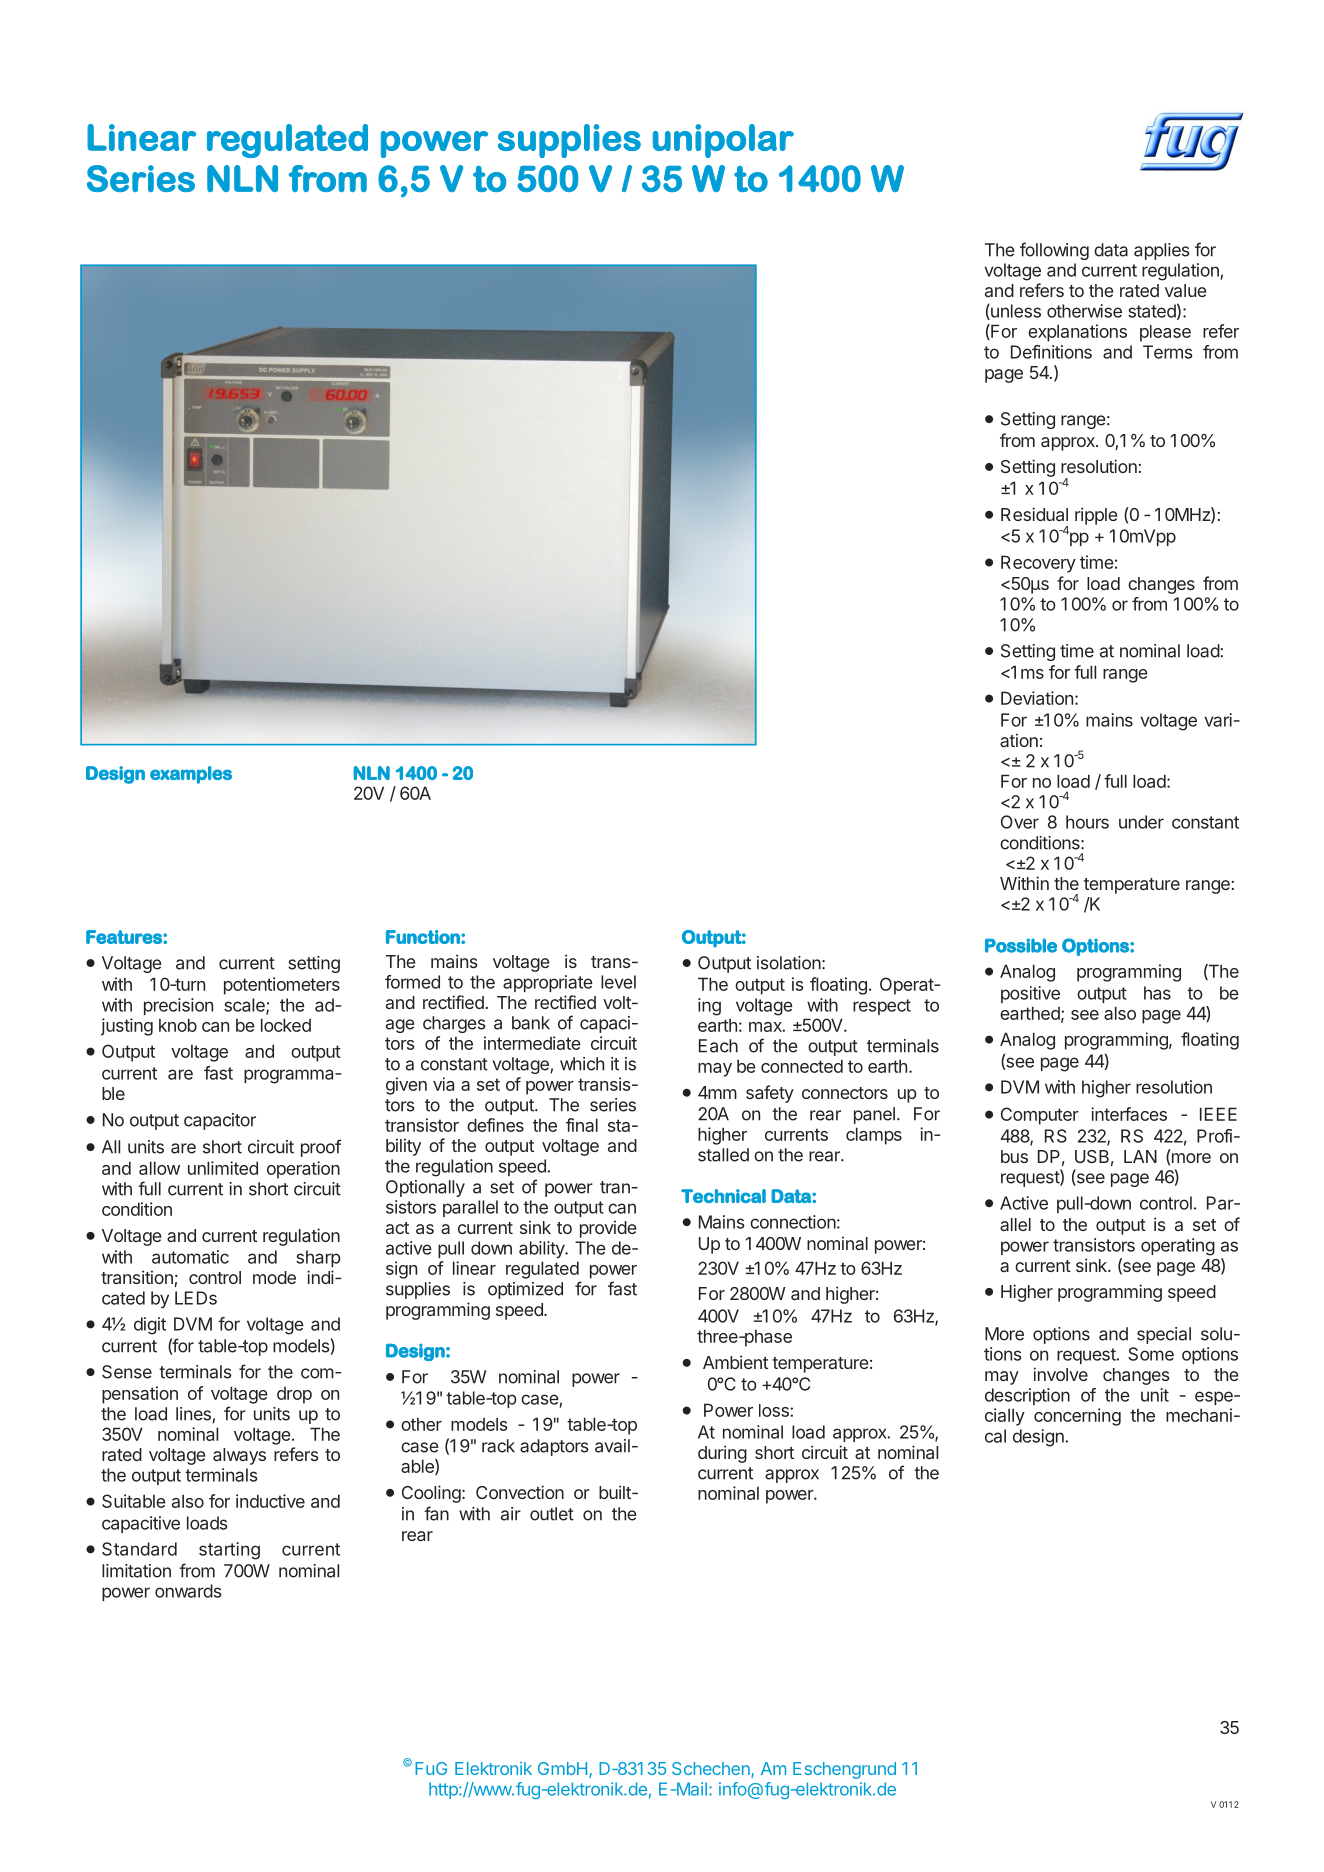 The height and width of the screenshot is (1872, 1324). I want to click on Residual, so click(1034, 514).
